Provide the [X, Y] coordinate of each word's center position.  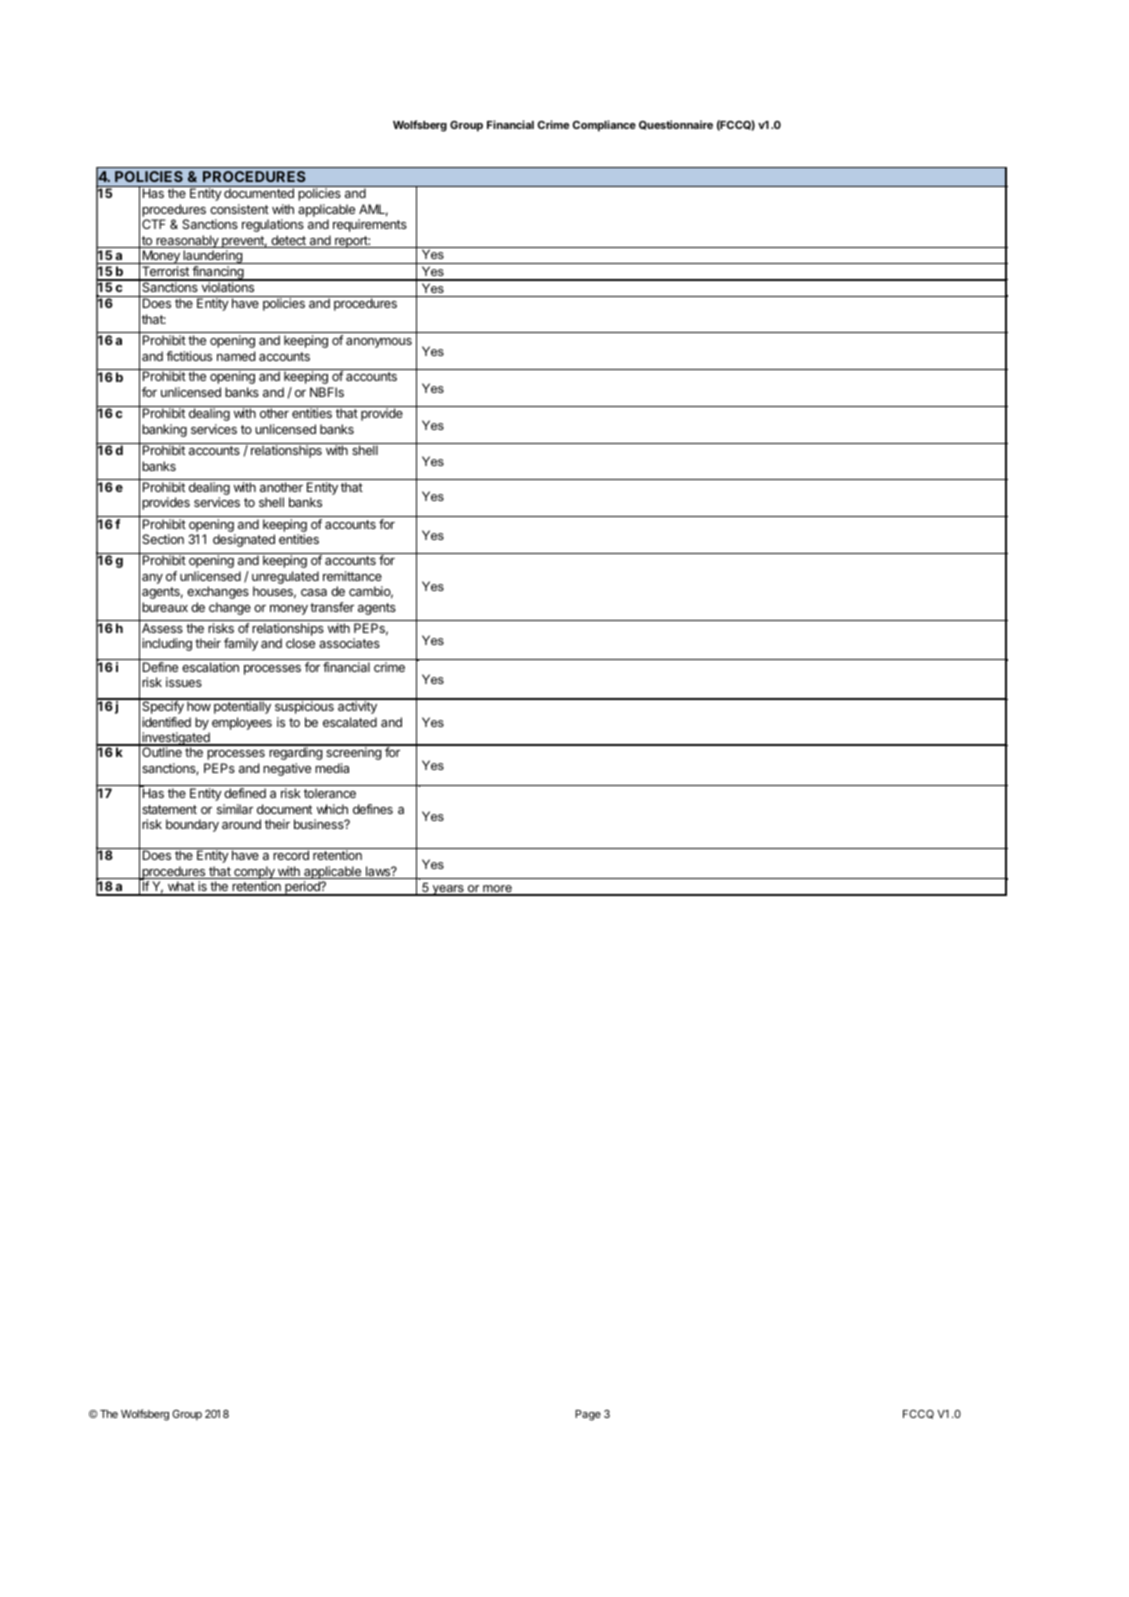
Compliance [604, 126]
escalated [350, 722]
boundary [192, 825]
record [291, 855]
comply [254, 872]
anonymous [379, 343]
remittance [352, 576]
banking [164, 430]
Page [588, 1415]
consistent [239, 209]
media [332, 768]
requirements [370, 225]
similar [235, 809]
